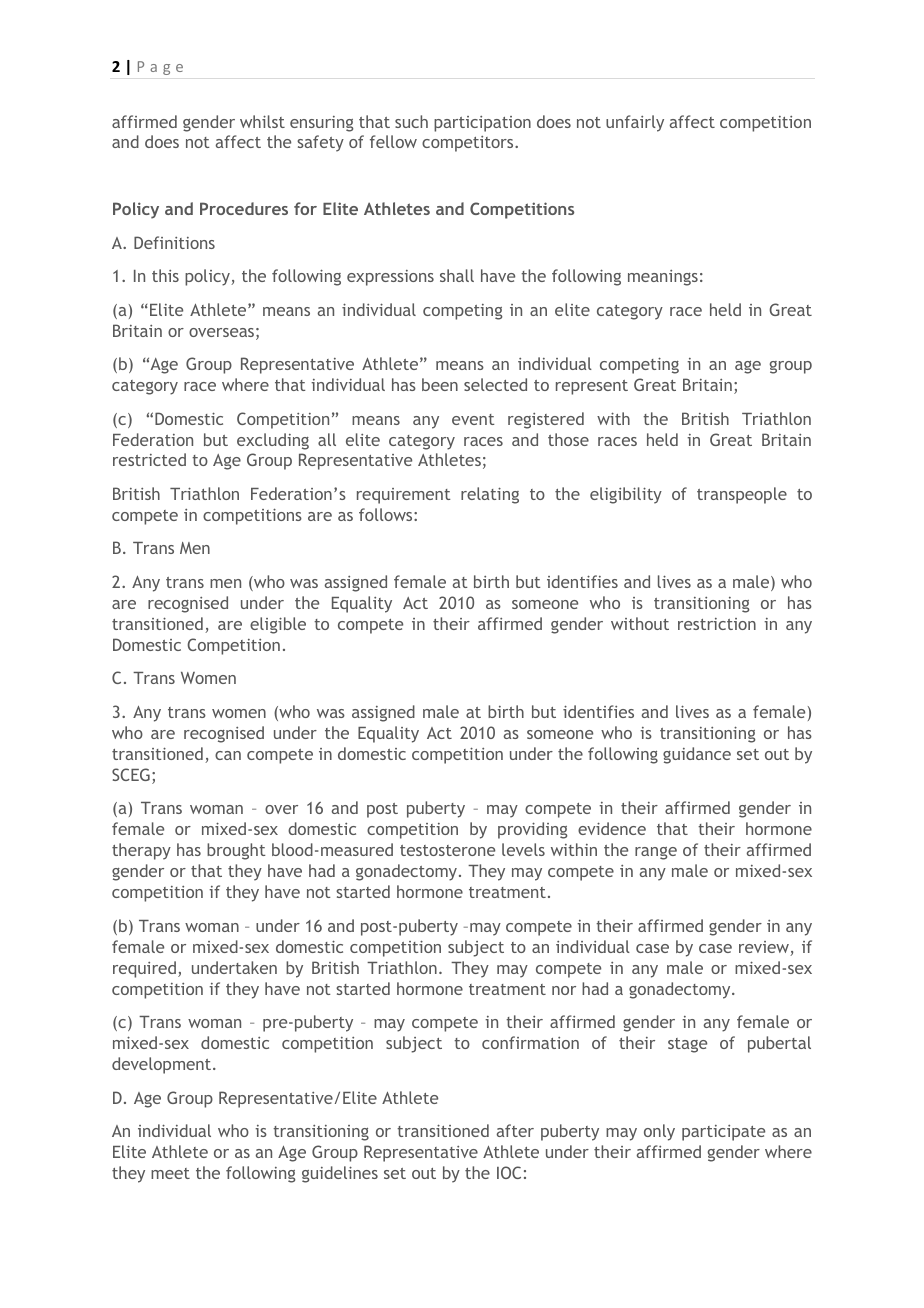 Image resolution: width=924 pixels, height=1308 pixels. Describe the element at coordinates (626, 495) in the screenshot. I see `eligibility` at that location.
